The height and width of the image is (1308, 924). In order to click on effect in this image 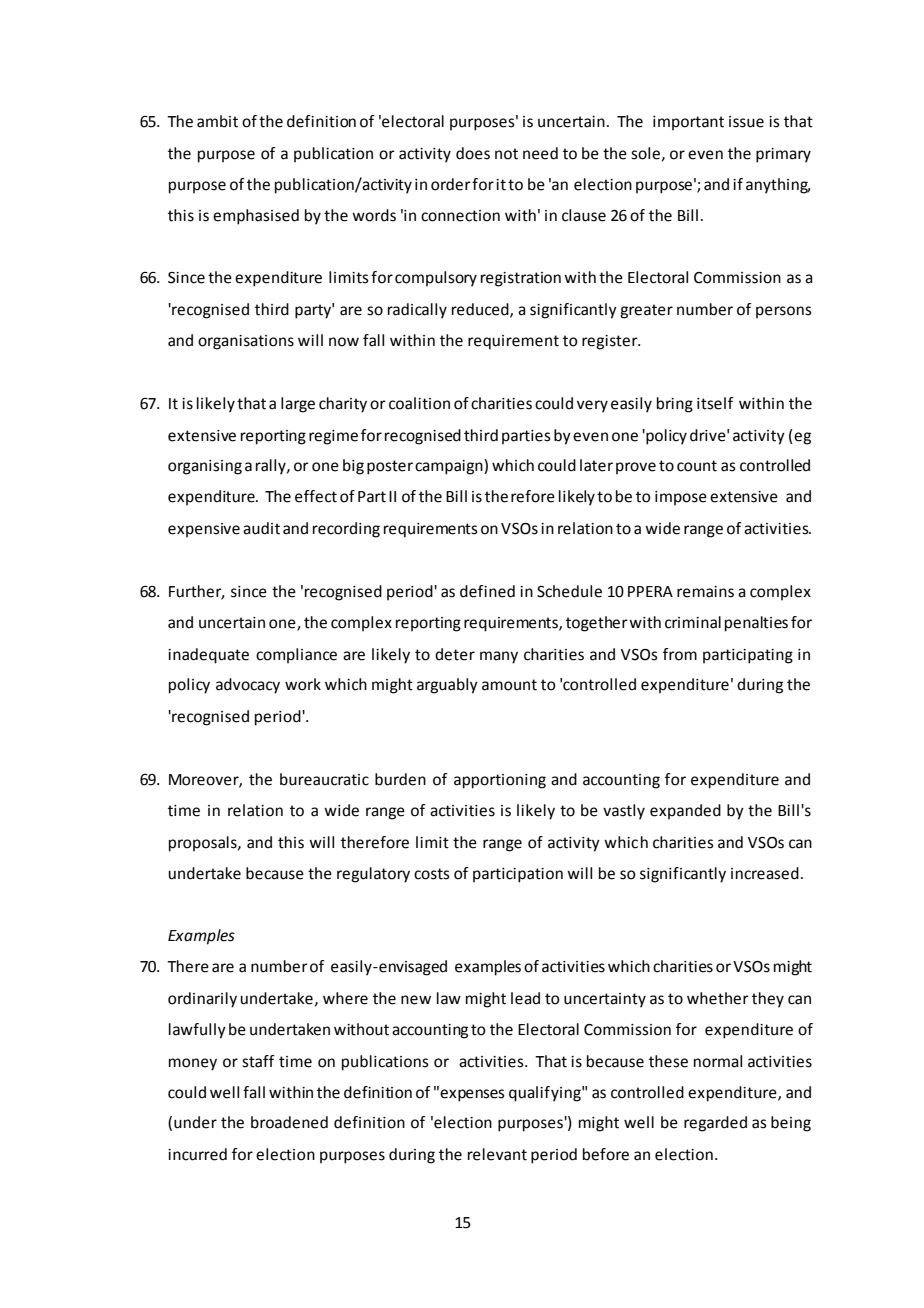, I will do `click(316, 496)`.
